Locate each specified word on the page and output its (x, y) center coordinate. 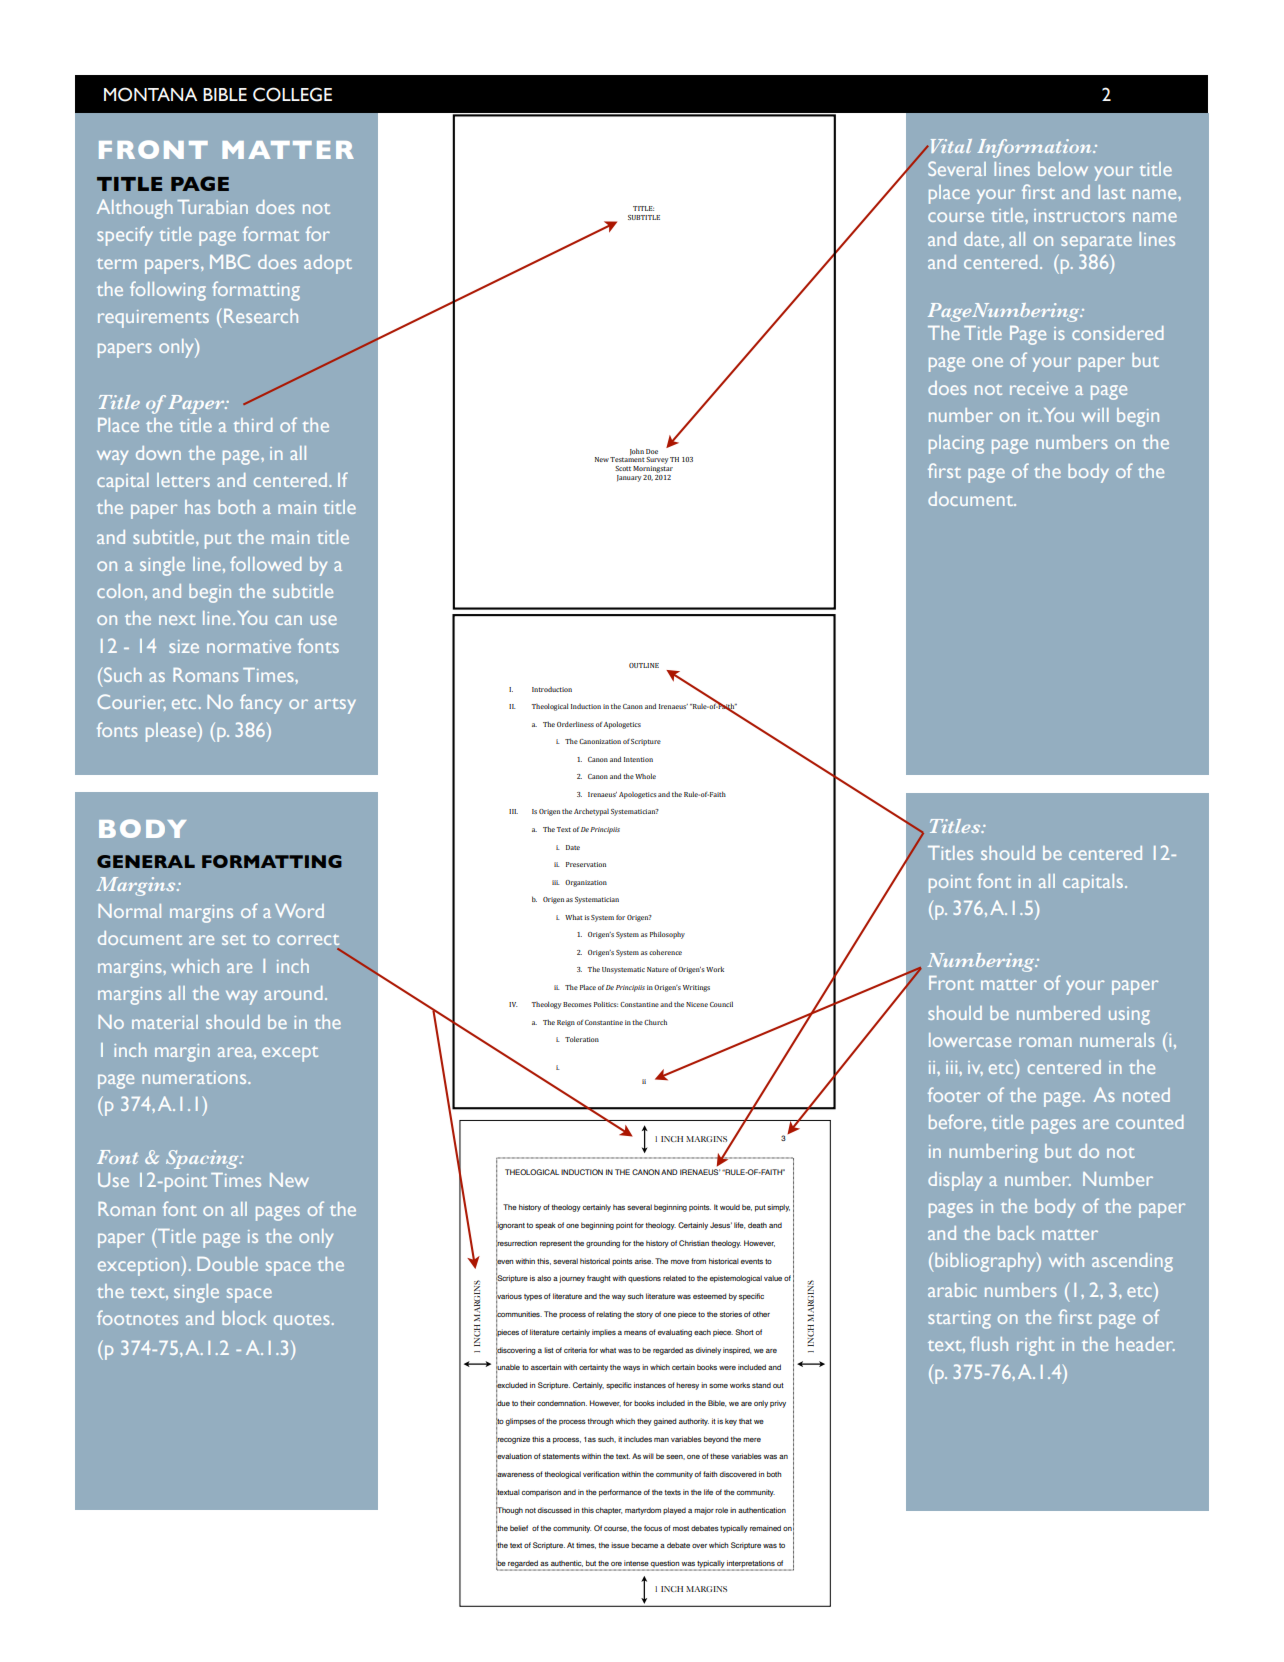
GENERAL (146, 861)
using (1129, 1016)
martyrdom (643, 1511)
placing (956, 444)
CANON (646, 1172)
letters (183, 480)
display (955, 1181)
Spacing (203, 1159)
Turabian (212, 207)
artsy (335, 706)
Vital (950, 146)
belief (519, 1528)
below (1063, 169)
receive (1039, 388)
